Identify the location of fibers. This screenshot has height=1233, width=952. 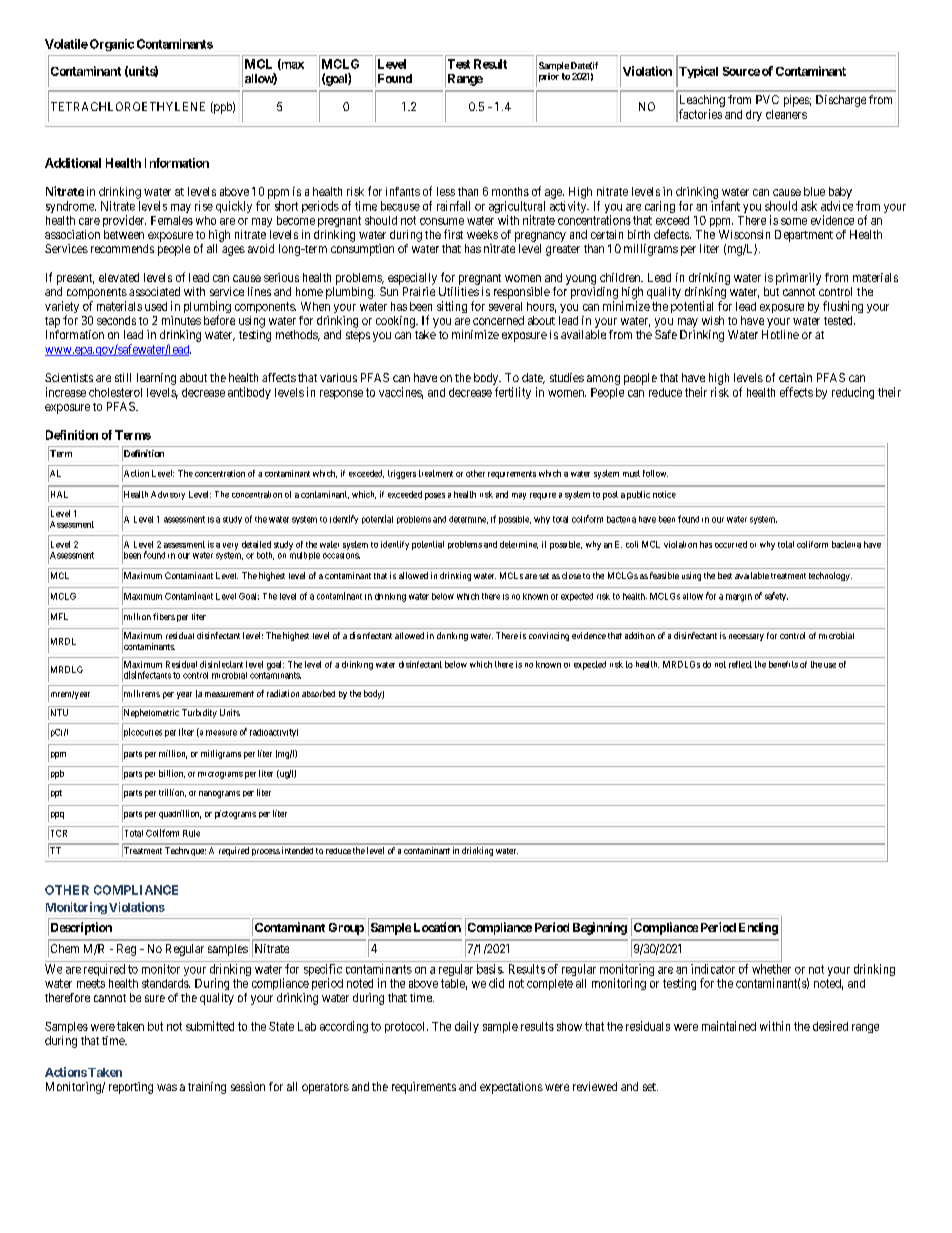
(164, 616).
